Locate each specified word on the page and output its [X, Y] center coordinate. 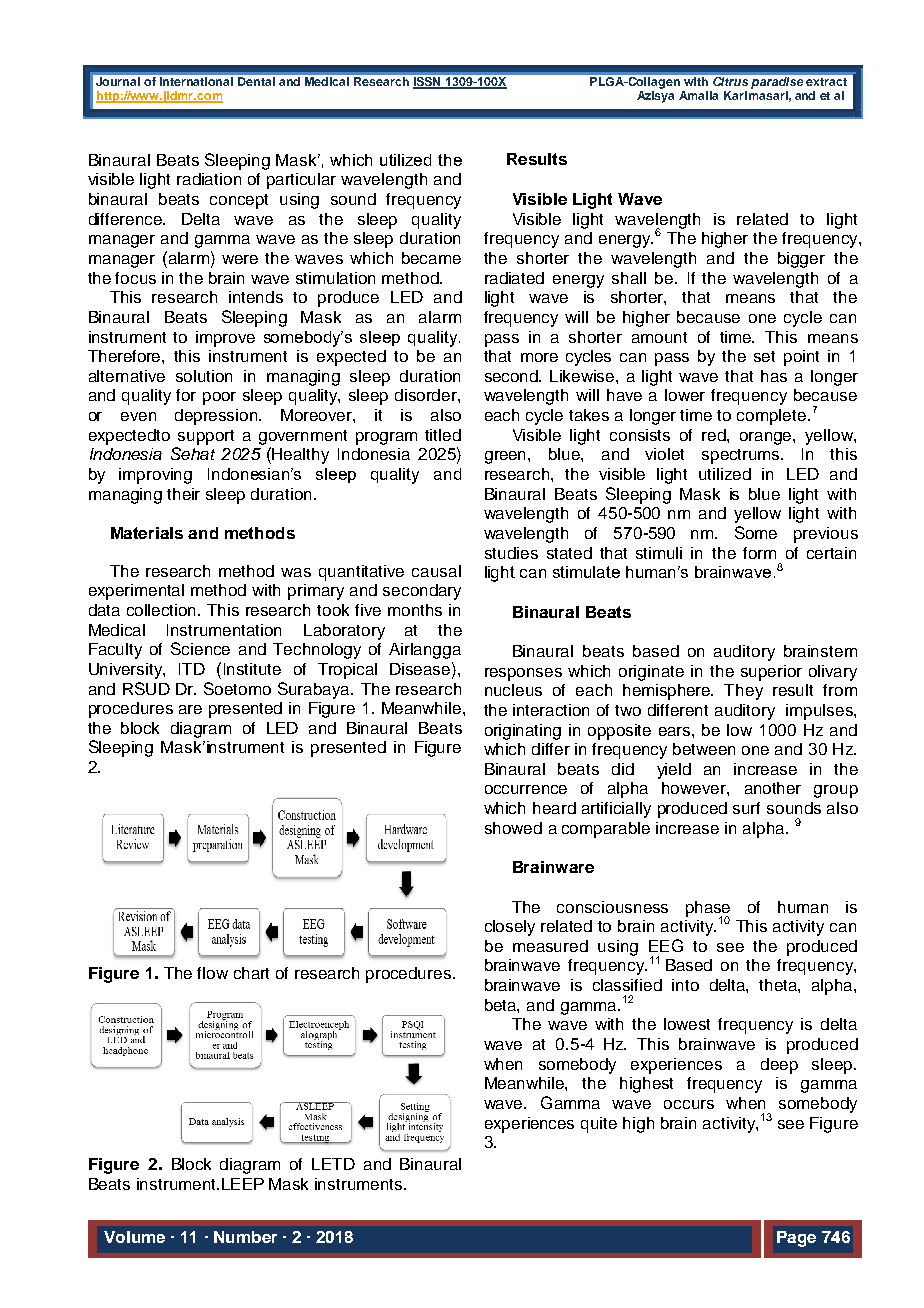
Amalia [698, 95]
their [183, 494]
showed [513, 828]
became [431, 258]
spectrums [742, 456]
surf [746, 808]
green [507, 457]
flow [212, 973]
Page [796, 1239]
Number [245, 1237]
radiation [209, 179]
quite [599, 1125]
